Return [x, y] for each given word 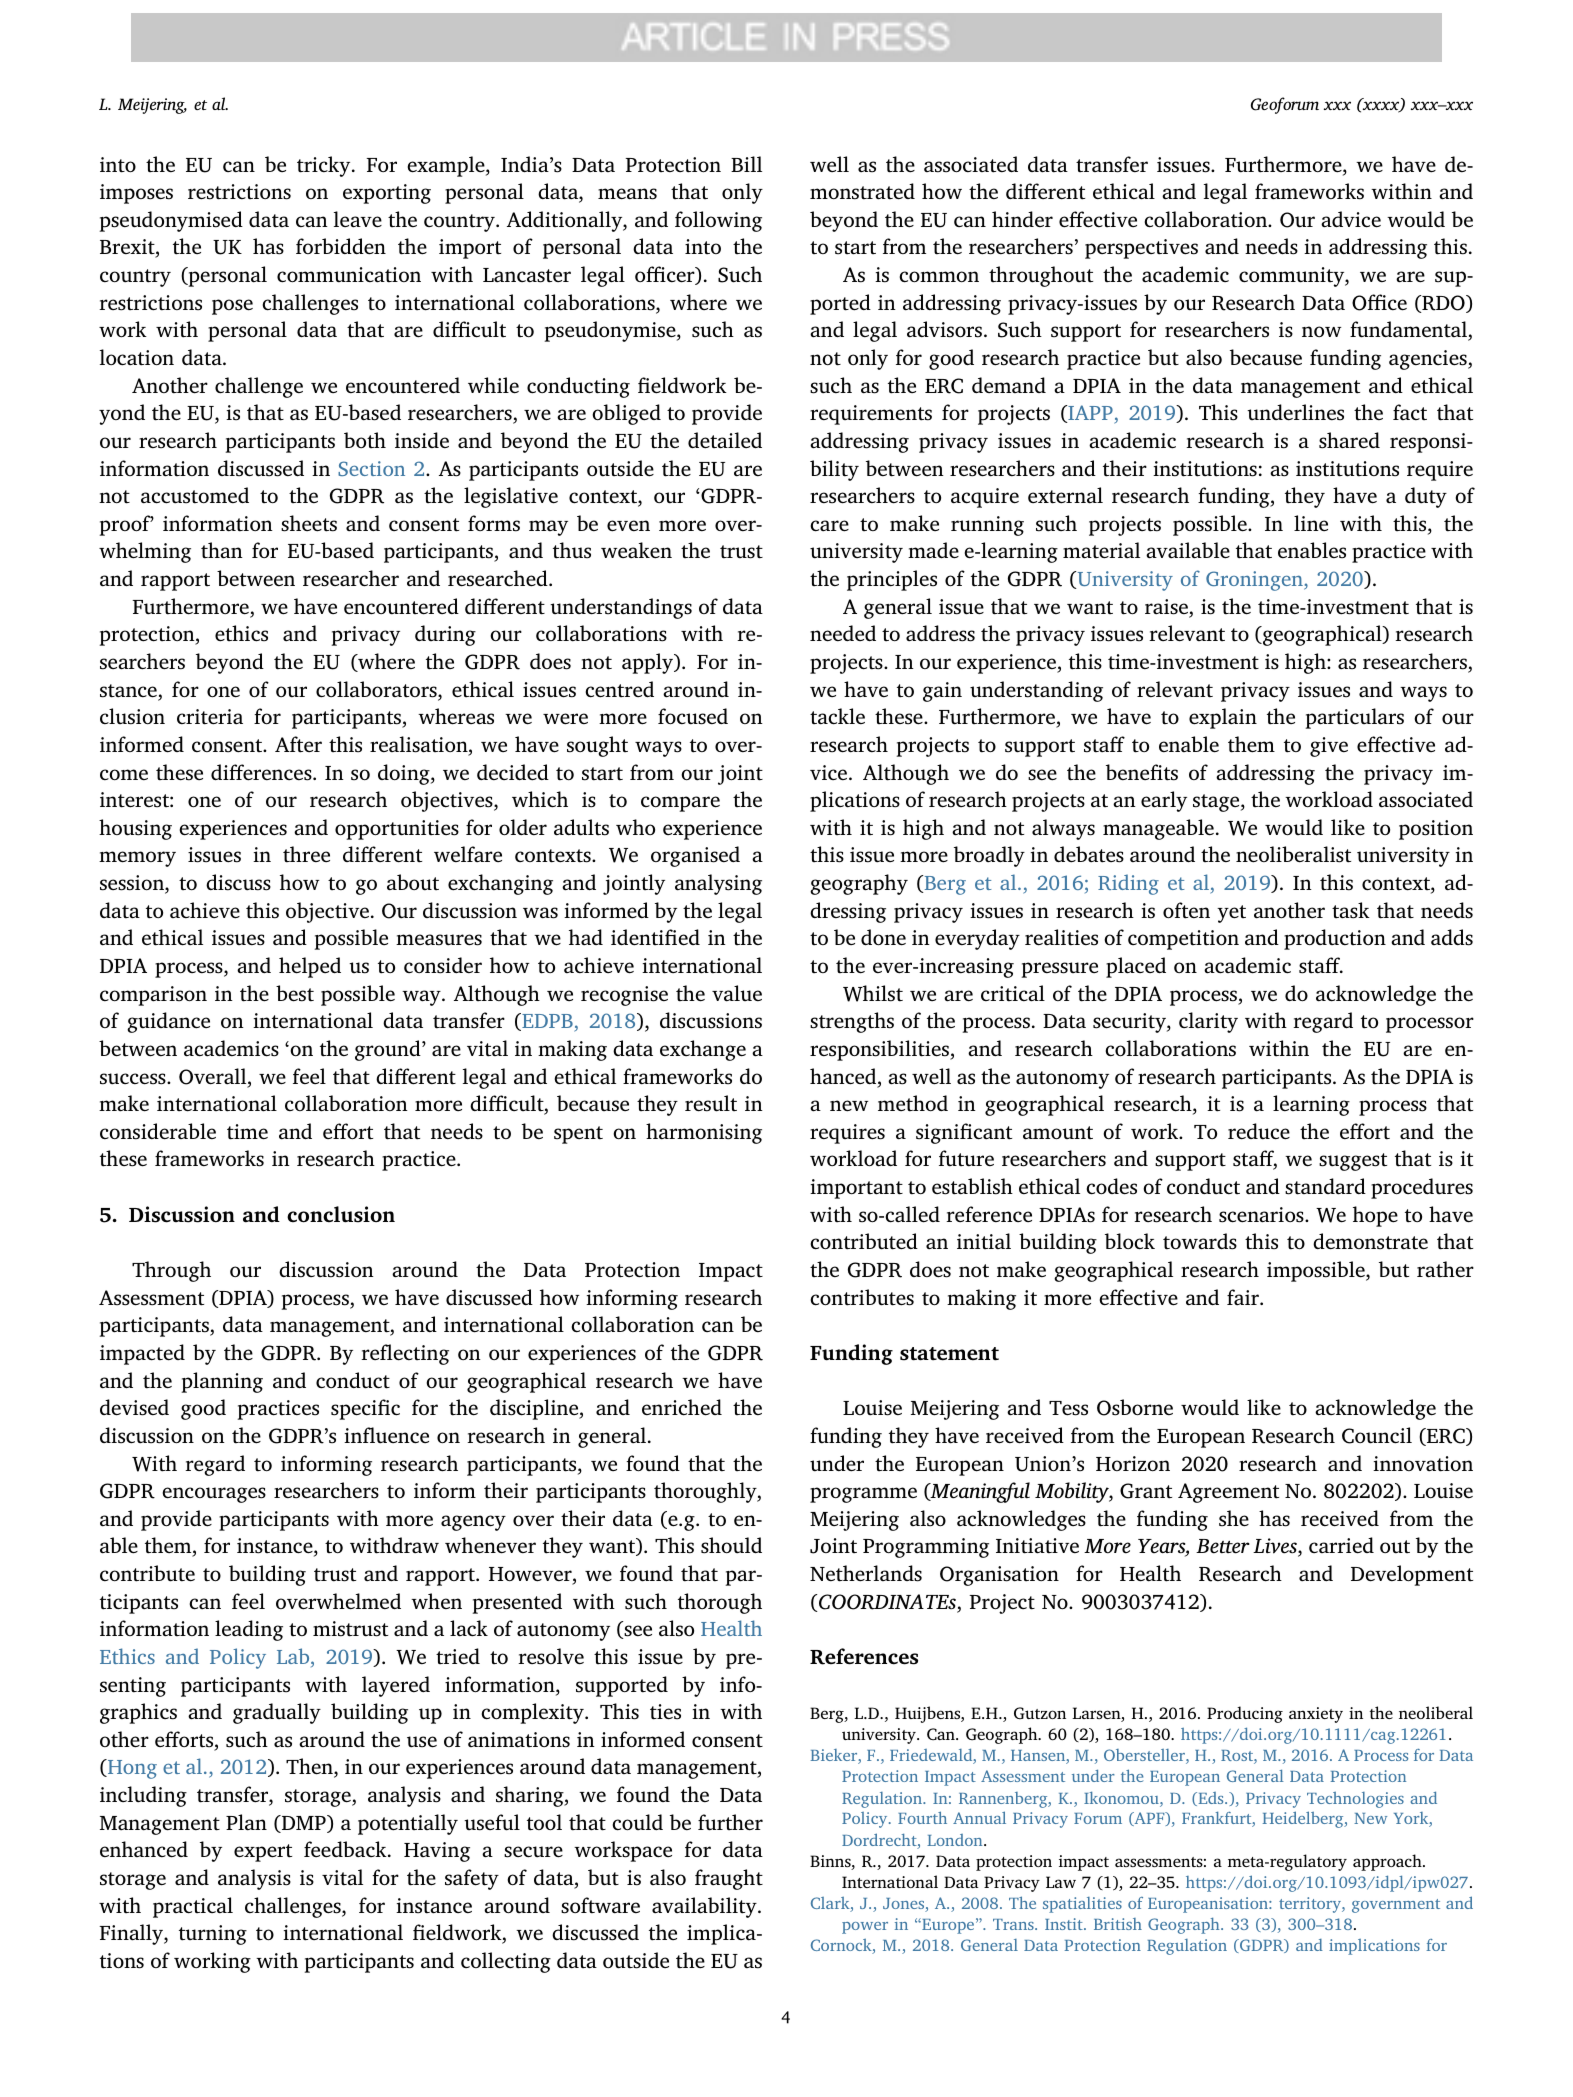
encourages [214, 1495]
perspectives [1141, 249]
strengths [852, 1022]
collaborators [377, 690]
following [718, 221]
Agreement [1228, 1493]
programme [863, 1495]
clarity [1208, 1022]
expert [263, 1853]
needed [843, 633]
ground [389, 1050]
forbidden [341, 246]
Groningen [1255, 581]
